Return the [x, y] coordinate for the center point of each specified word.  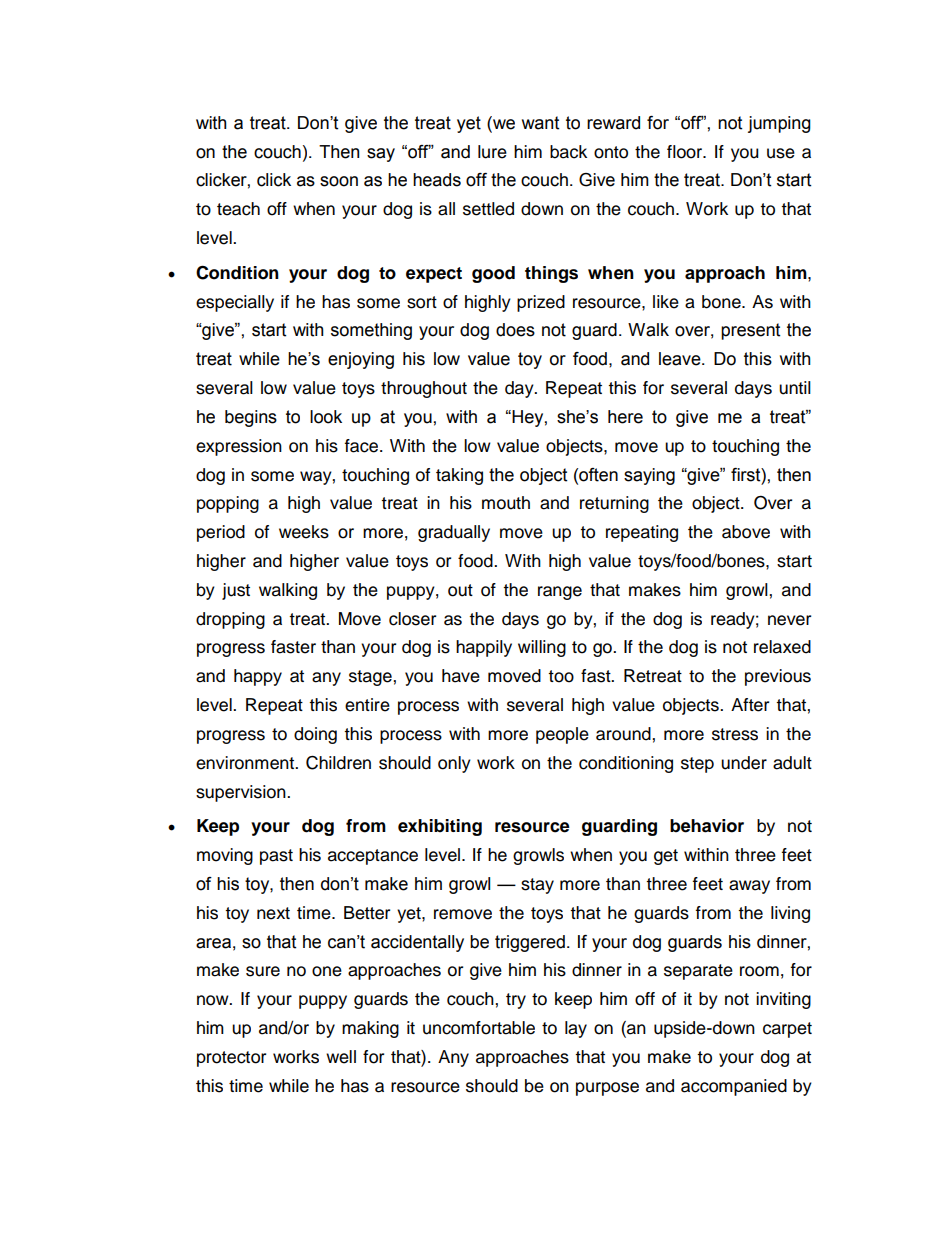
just [236, 591]
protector [231, 1059]
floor [686, 152]
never [789, 620]
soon [339, 181]
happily [484, 648]
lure [492, 152]
